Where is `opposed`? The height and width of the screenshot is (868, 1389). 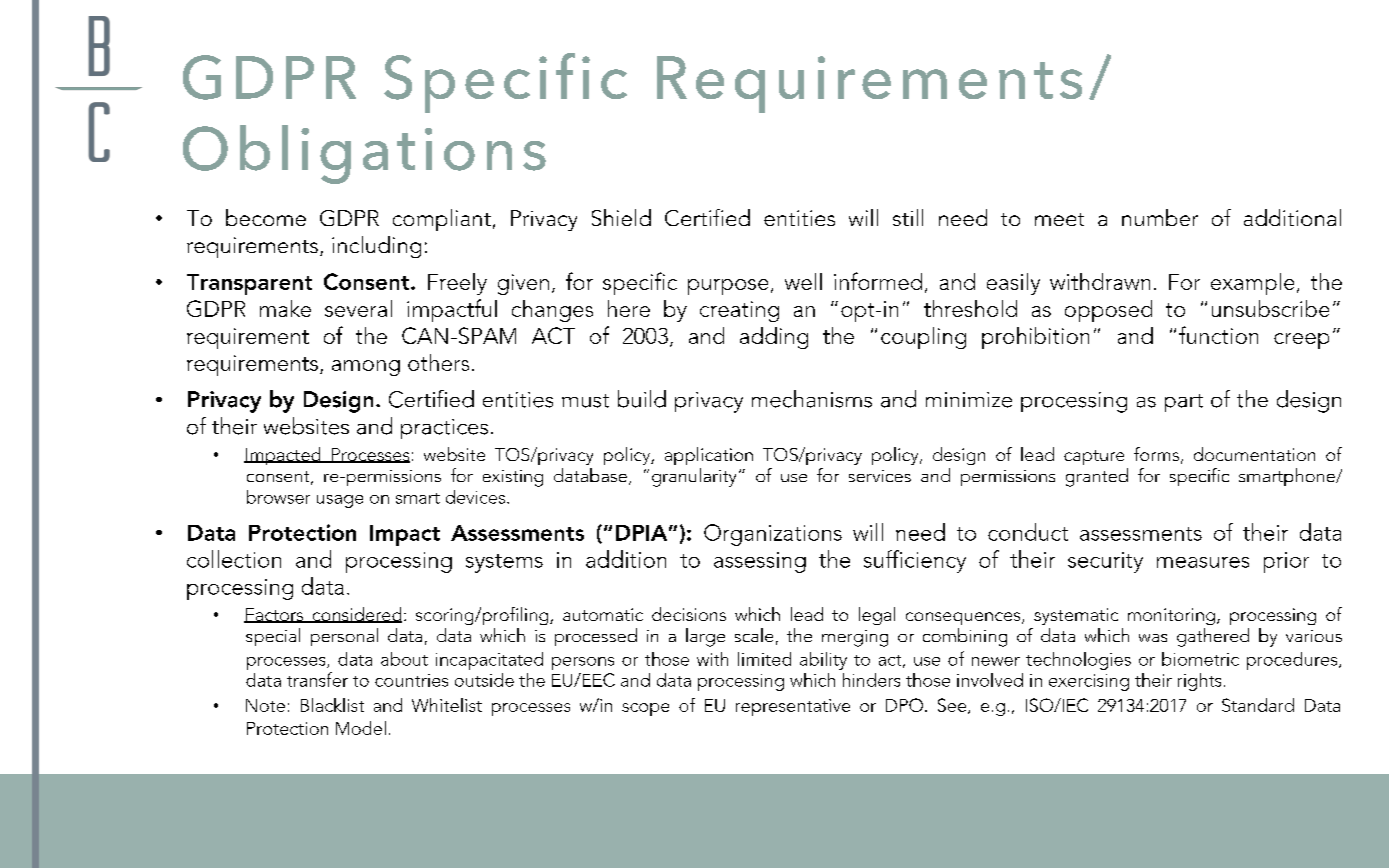 opposed is located at coordinates (1108, 311).
